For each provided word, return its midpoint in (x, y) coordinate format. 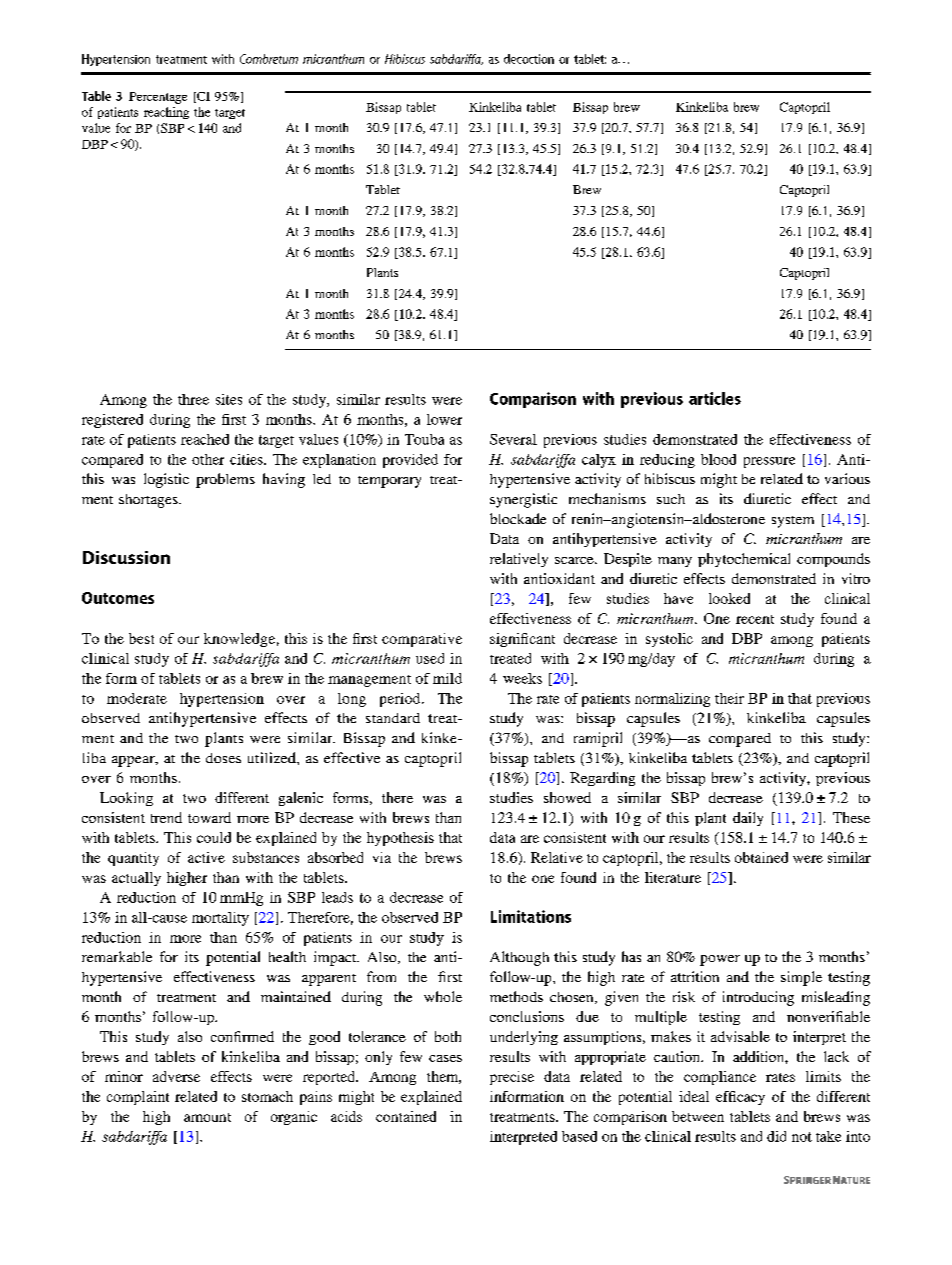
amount (207, 1117)
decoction (529, 59)
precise (512, 1078)
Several (513, 439)
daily (748, 819)
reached (205, 439)
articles (715, 398)
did (776, 1136)
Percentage (158, 98)
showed (567, 797)
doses (223, 758)
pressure (769, 462)
